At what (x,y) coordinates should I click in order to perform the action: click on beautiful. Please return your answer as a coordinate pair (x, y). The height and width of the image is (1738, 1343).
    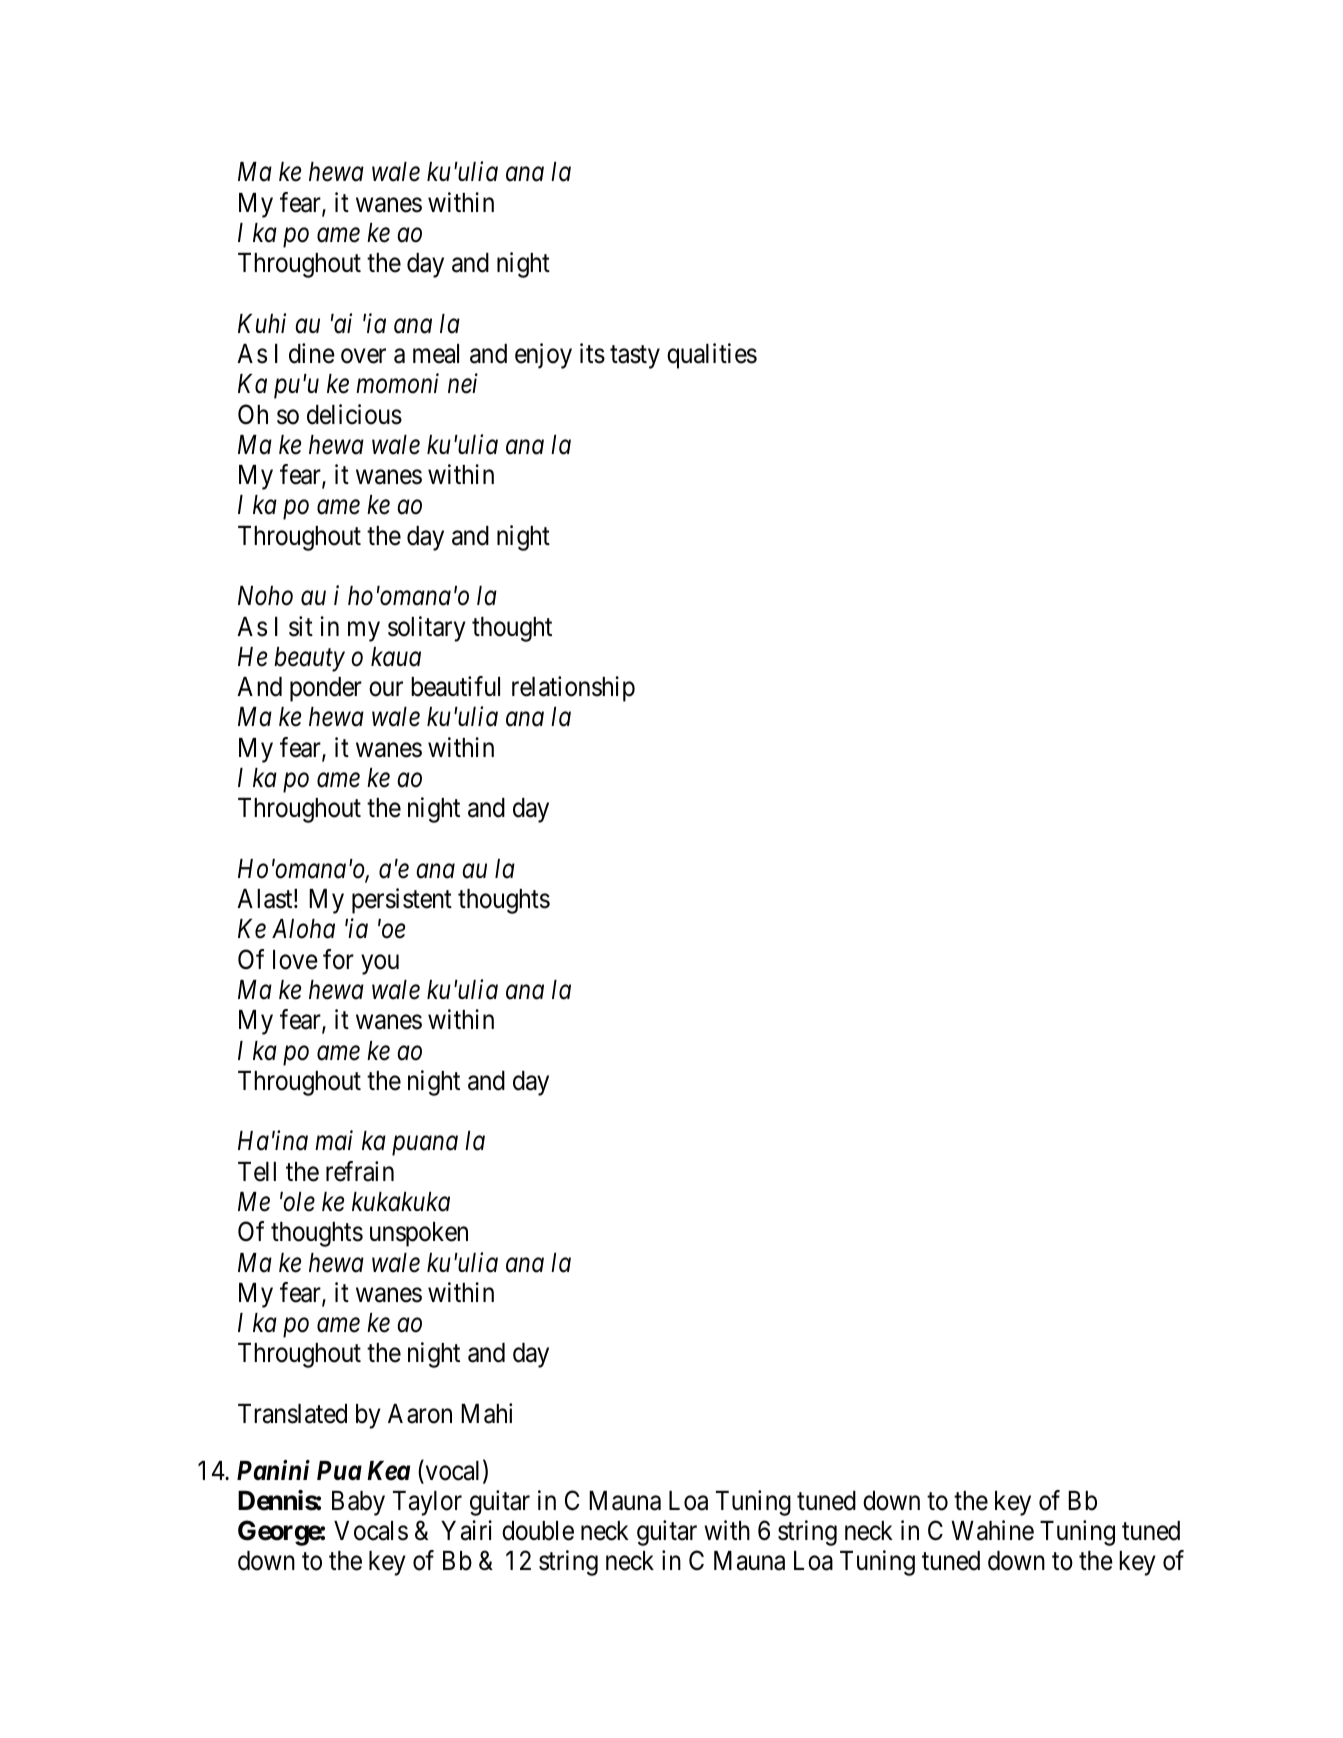
    Looking at the image, I should click on (455, 686).
